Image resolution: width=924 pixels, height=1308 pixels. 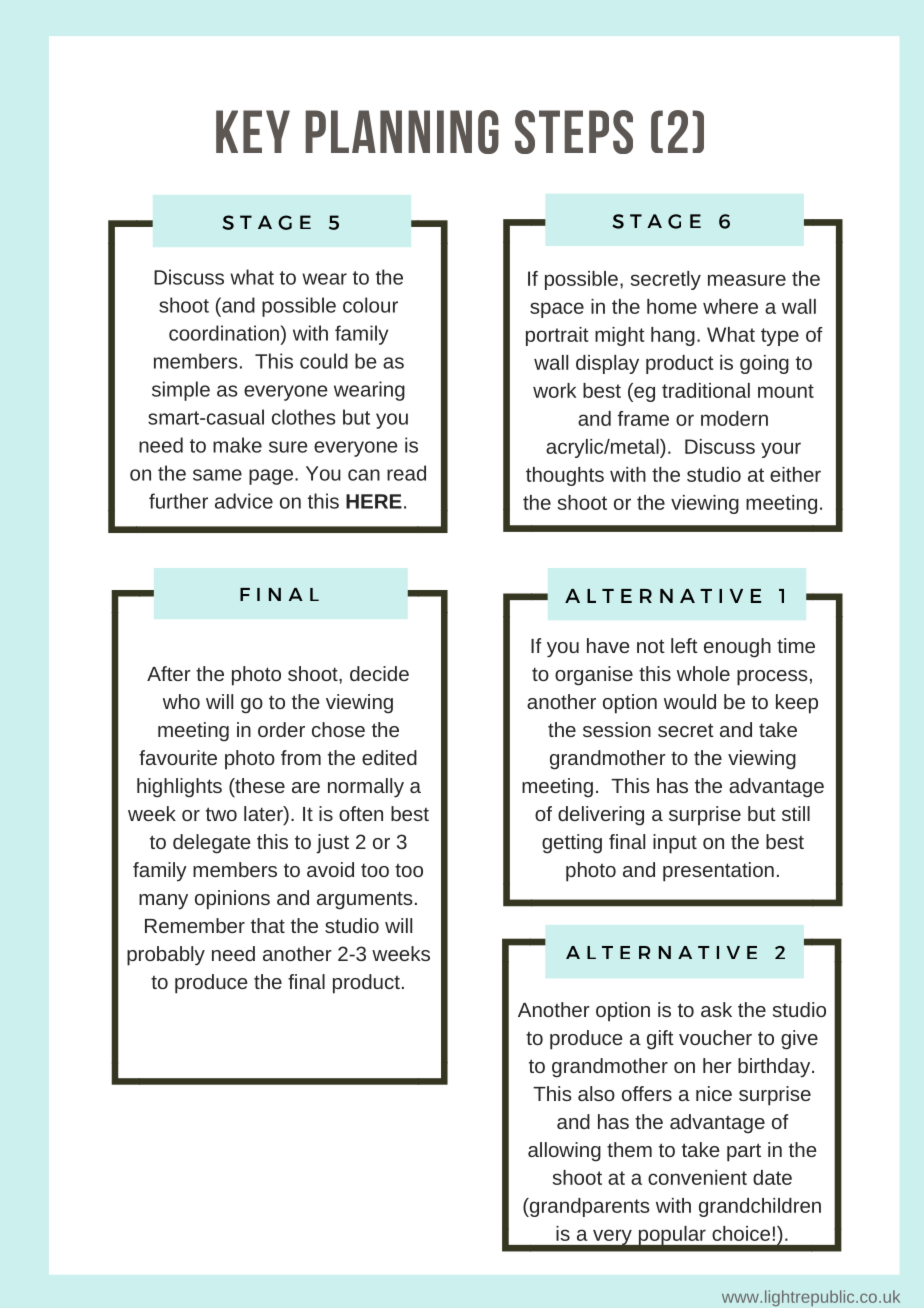 I want to click on Key, so click(x=253, y=131).
